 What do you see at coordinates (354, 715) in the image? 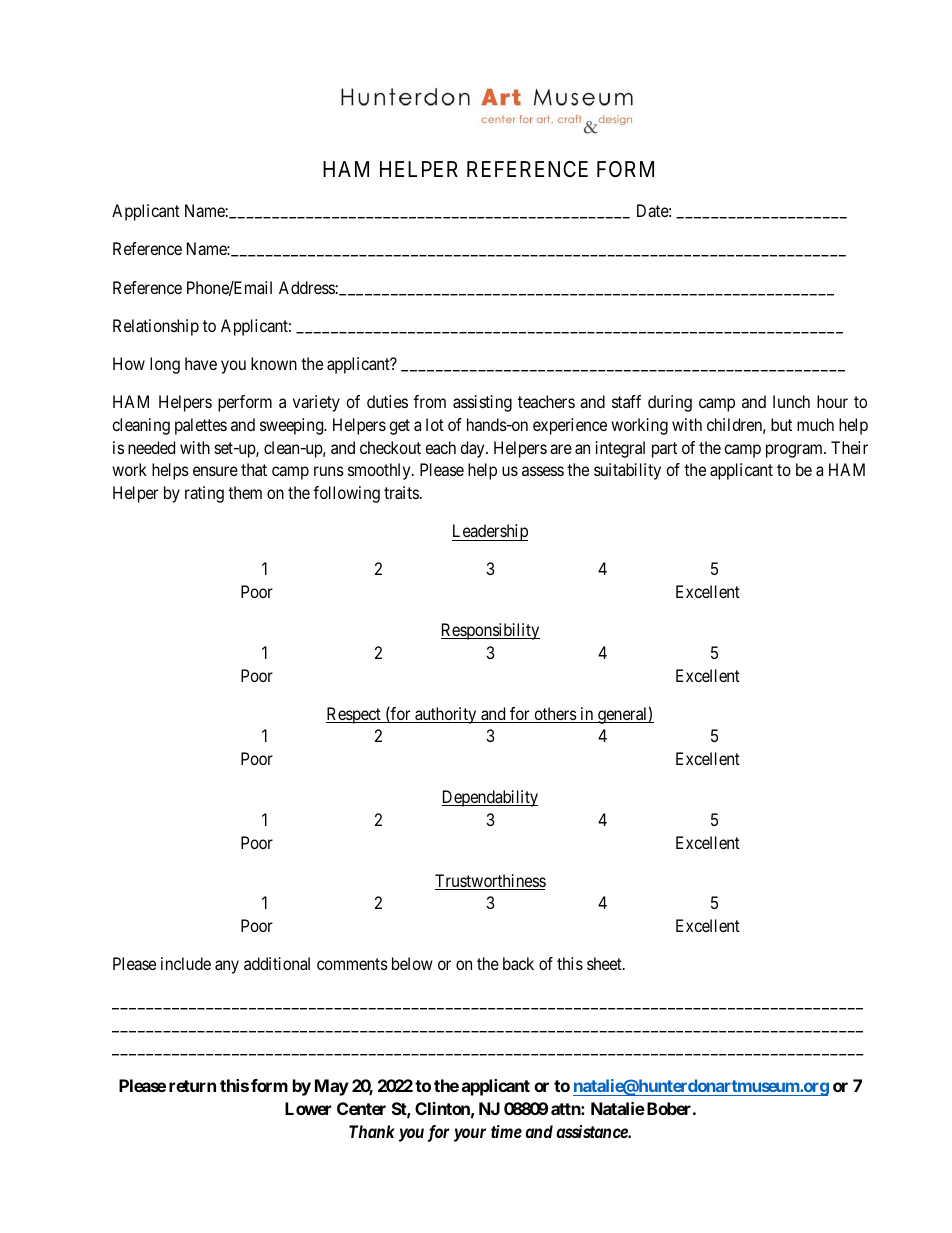
I see `Respect` at bounding box center [354, 715].
